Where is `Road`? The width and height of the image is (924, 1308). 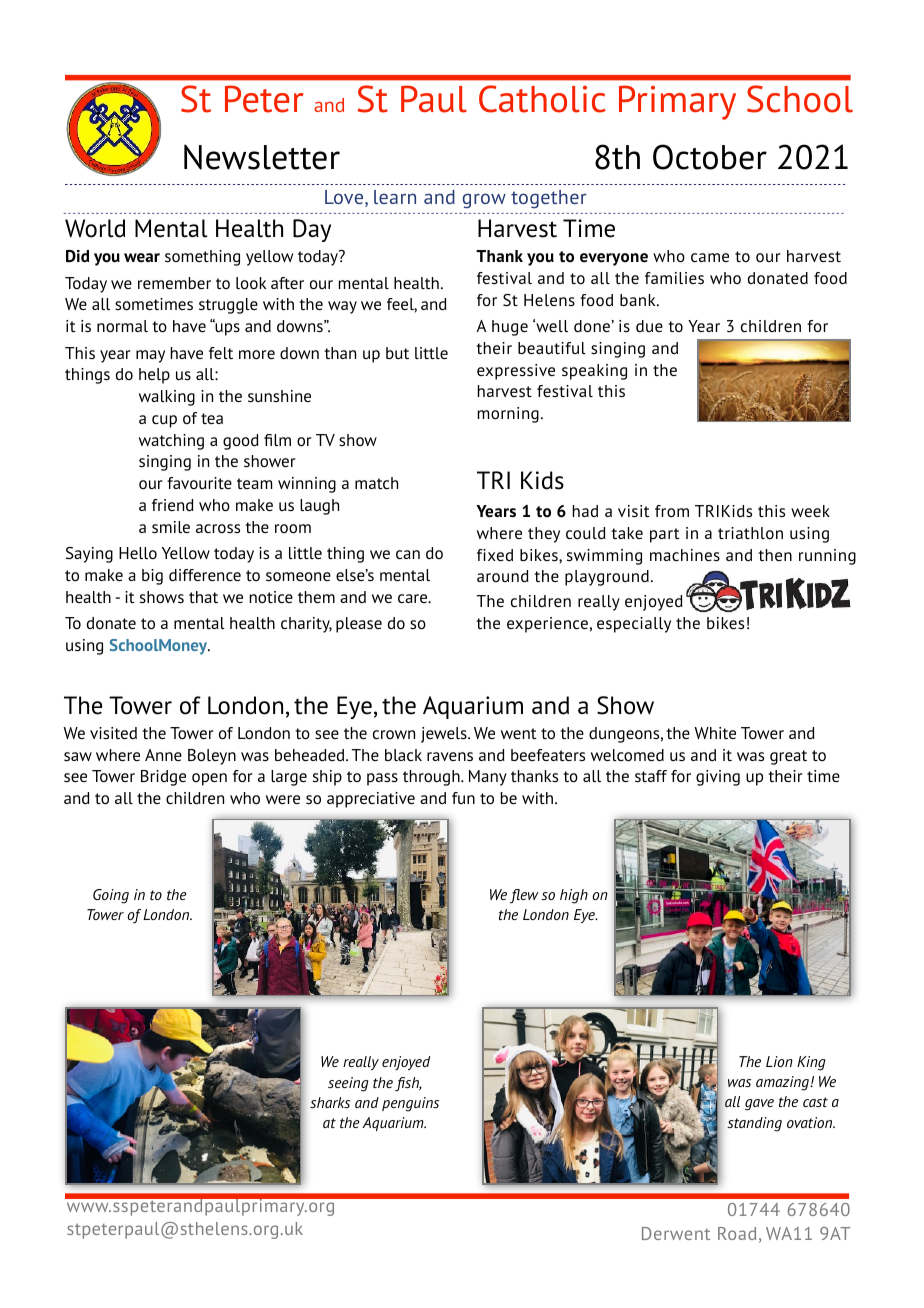
Road is located at coordinates (737, 1233).
